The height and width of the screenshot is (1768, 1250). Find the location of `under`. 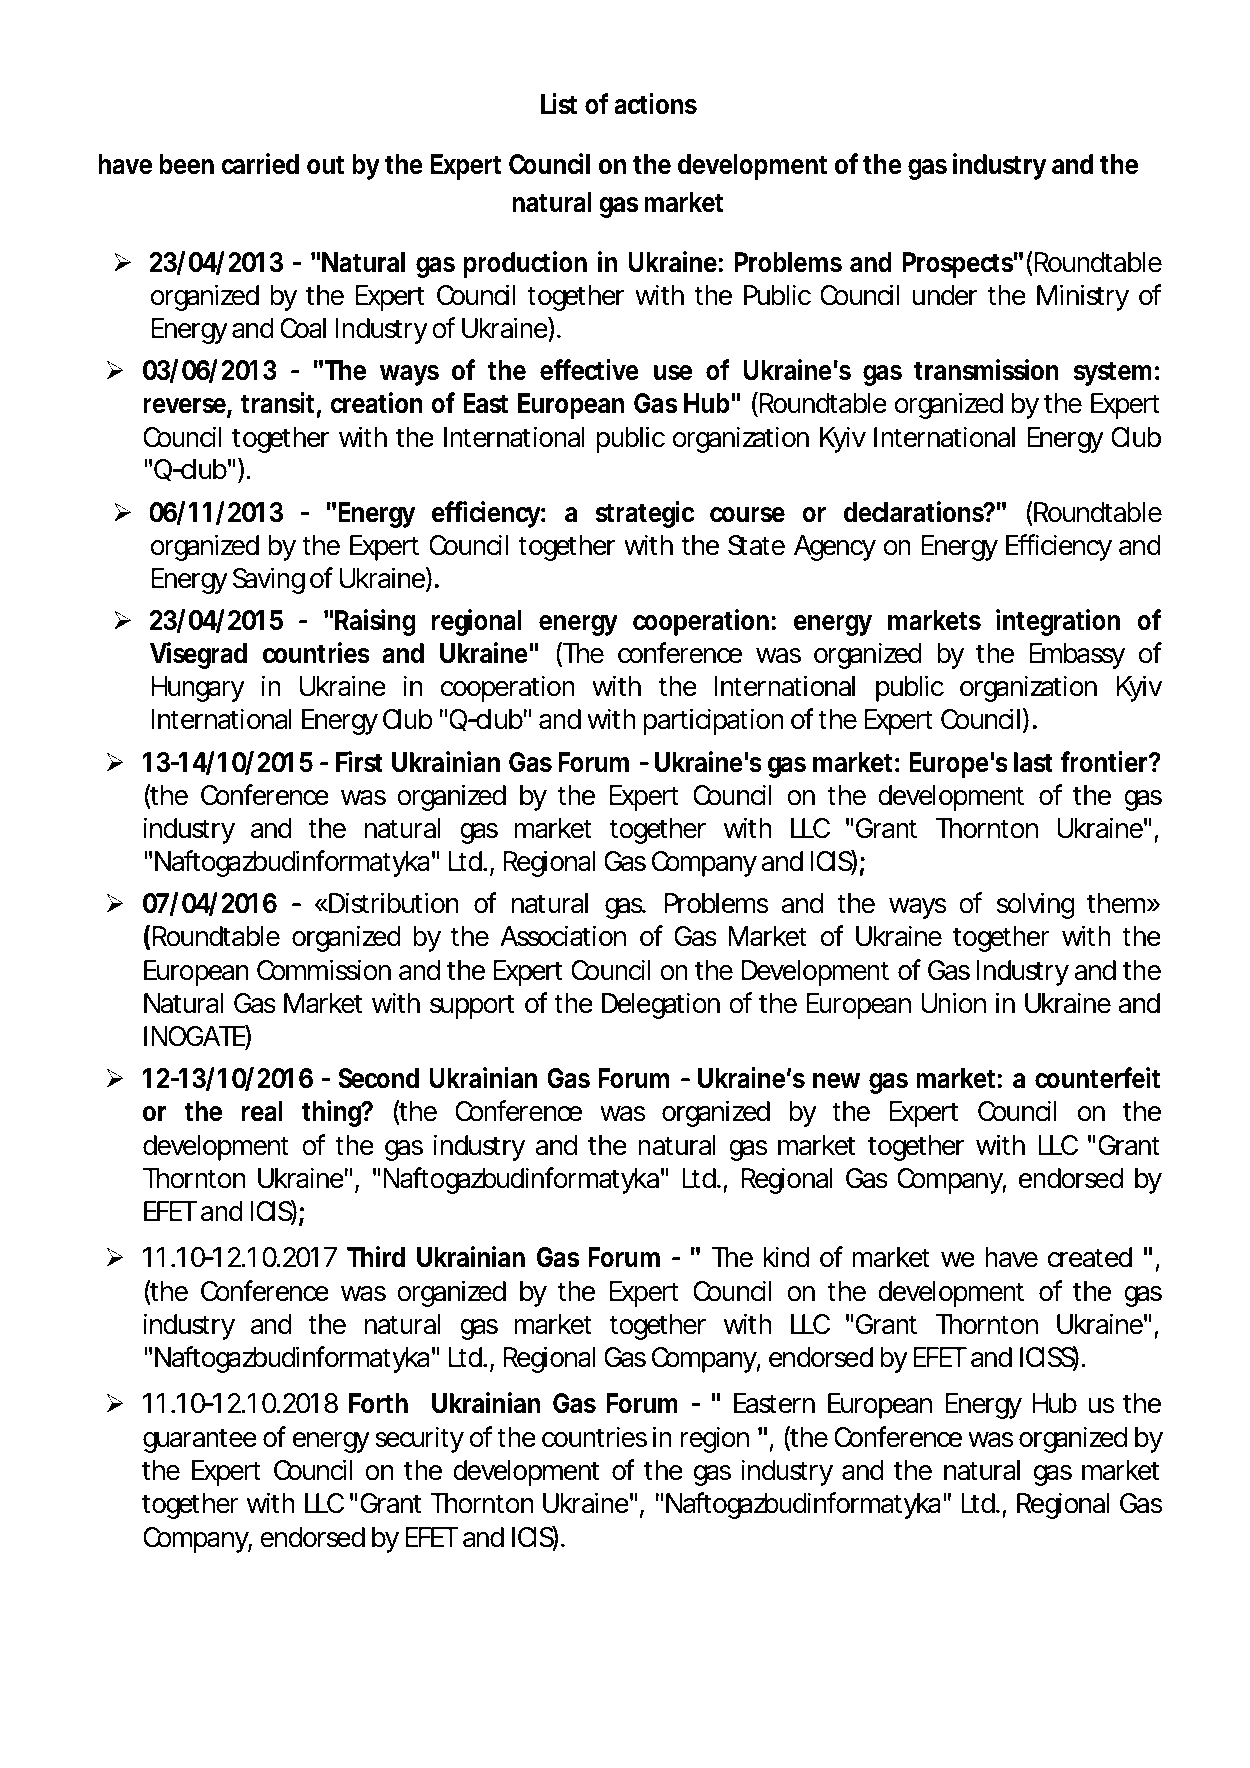

under is located at coordinates (945, 295).
